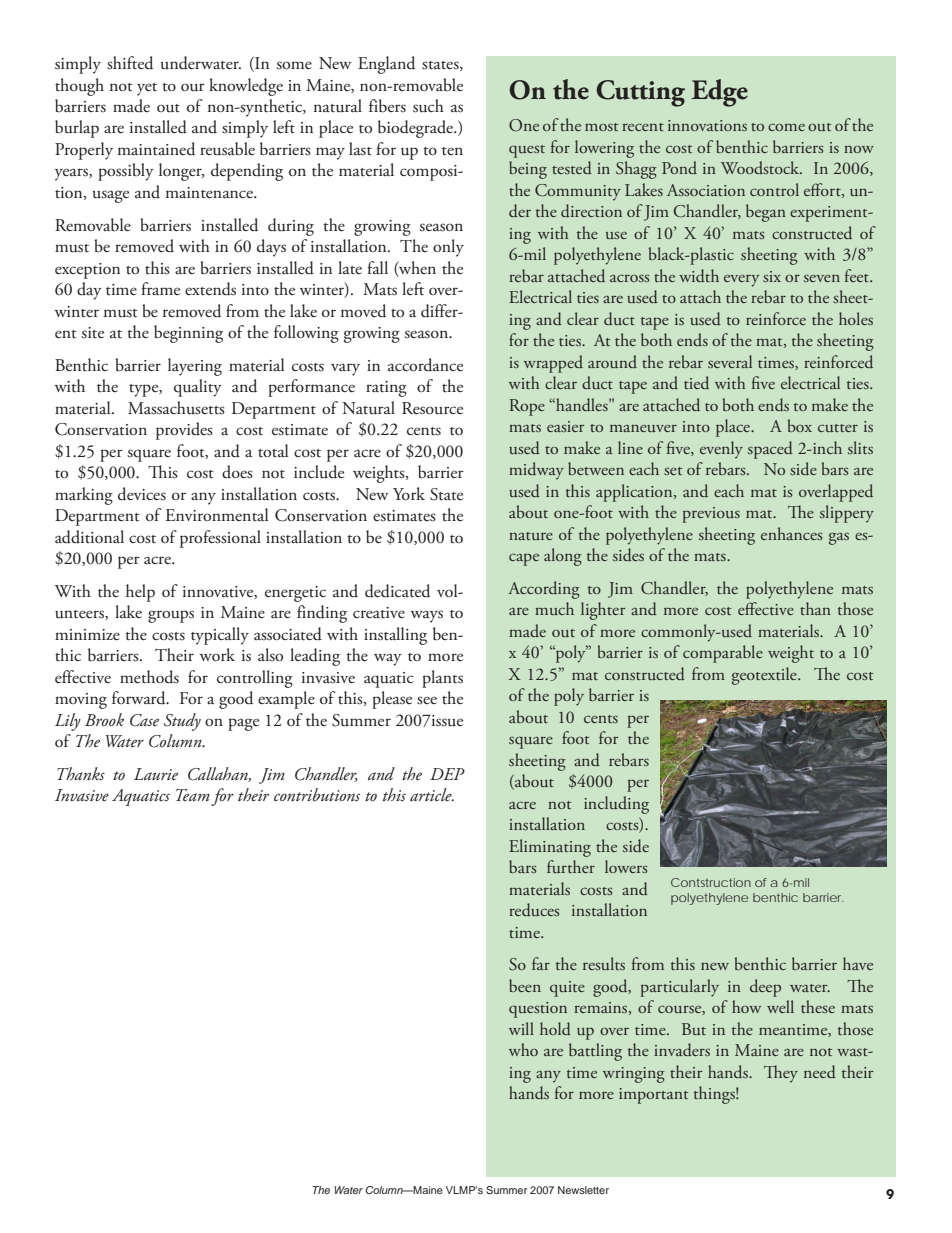  What do you see at coordinates (184, 431) in the document?
I see `provides` at bounding box center [184, 431].
